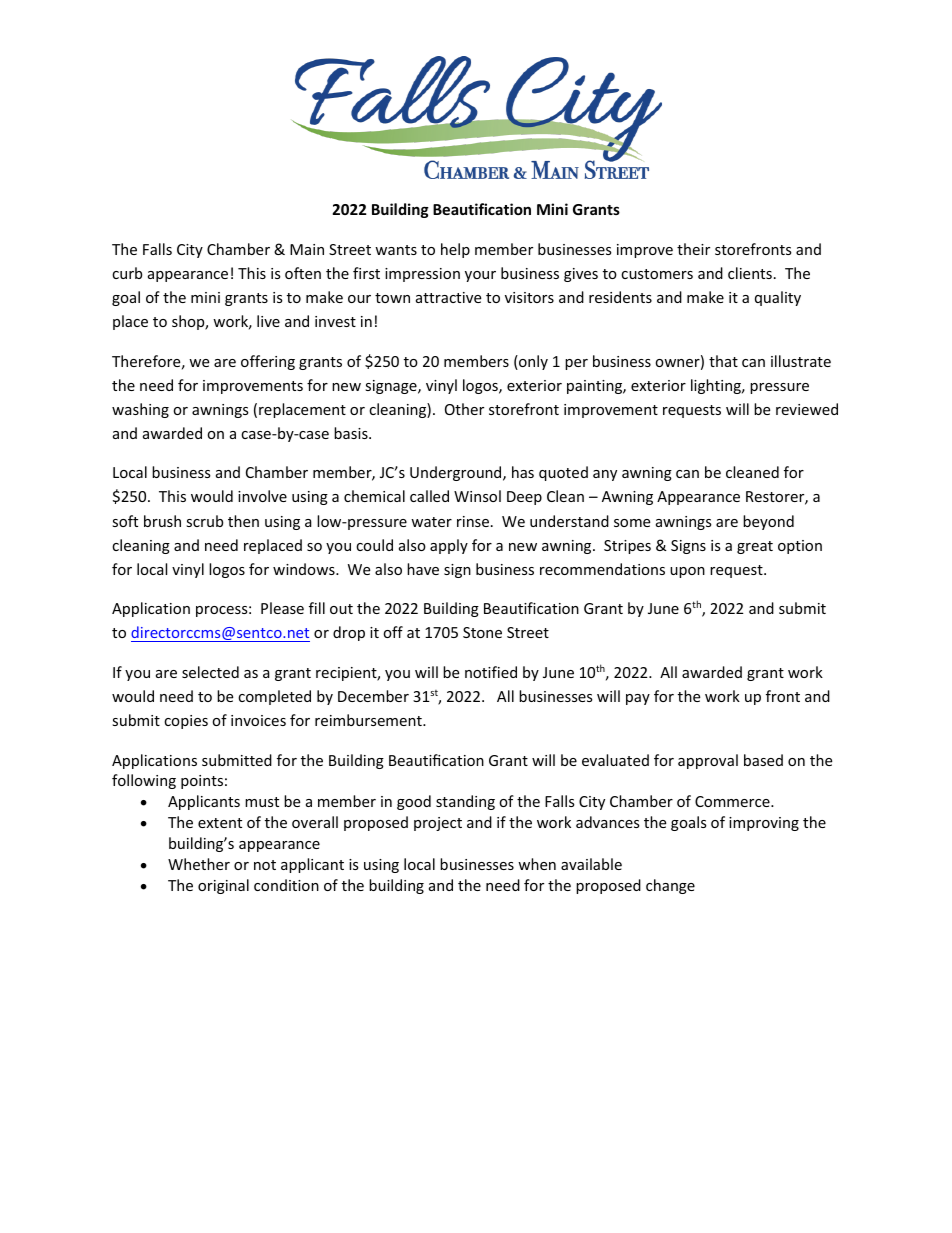 This page has height=1233, width=952. I want to click on clients, so click(750, 273).
